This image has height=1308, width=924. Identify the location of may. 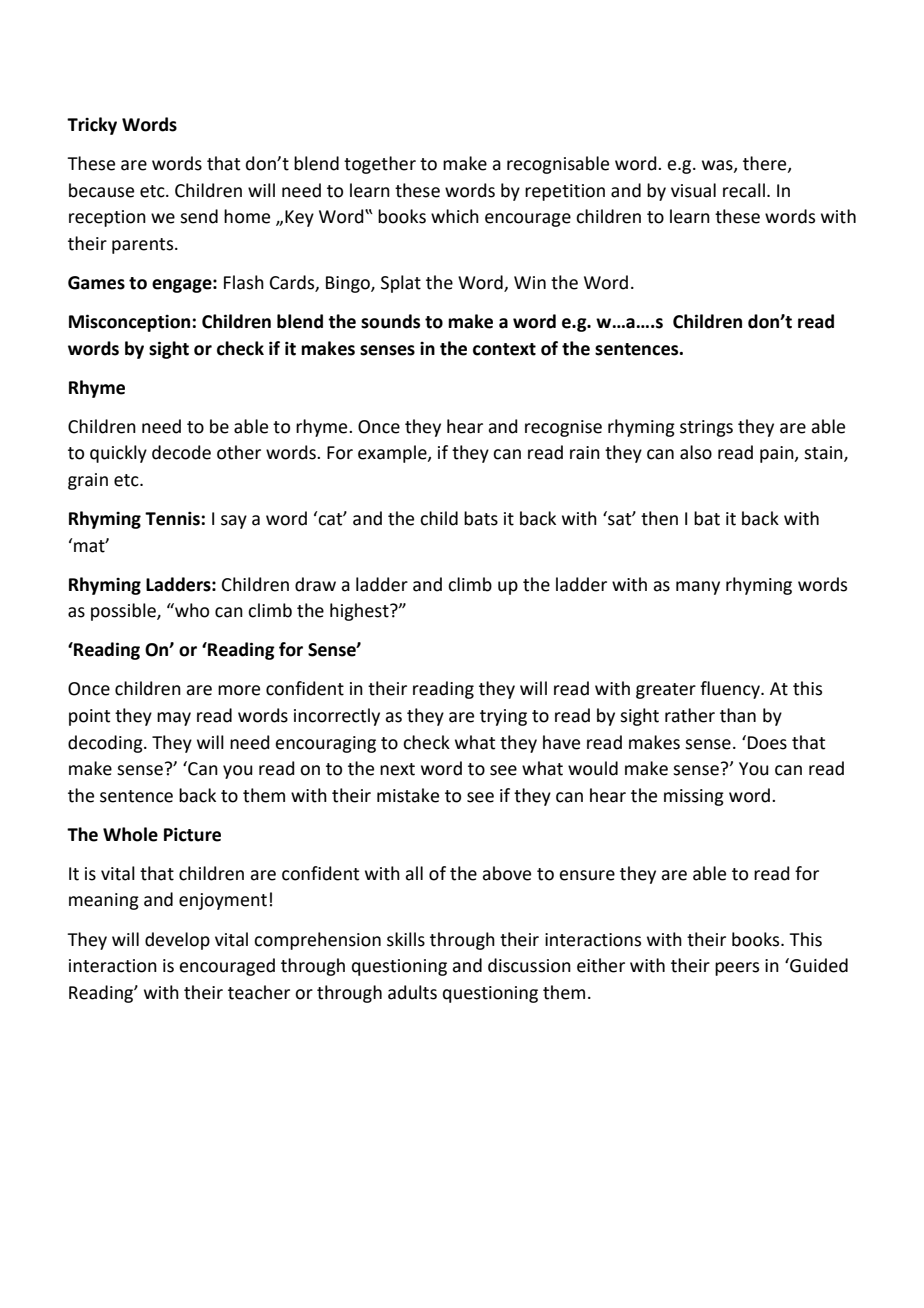
(174, 719).
